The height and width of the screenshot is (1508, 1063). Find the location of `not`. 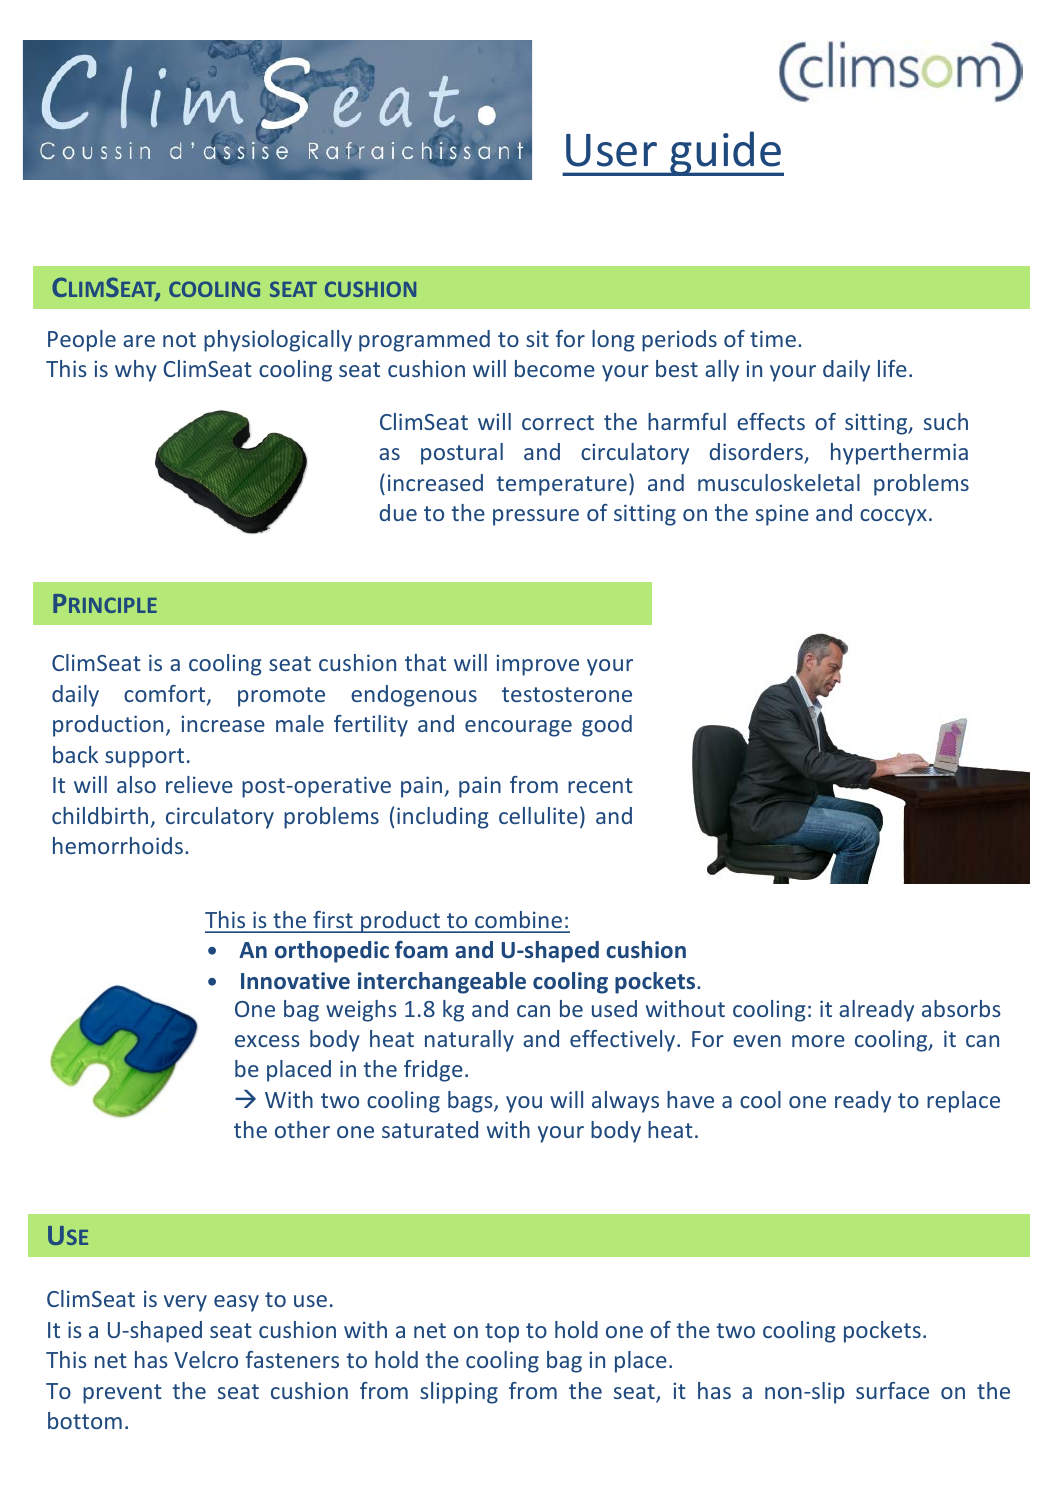

not is located at coordinates (179, 339).
